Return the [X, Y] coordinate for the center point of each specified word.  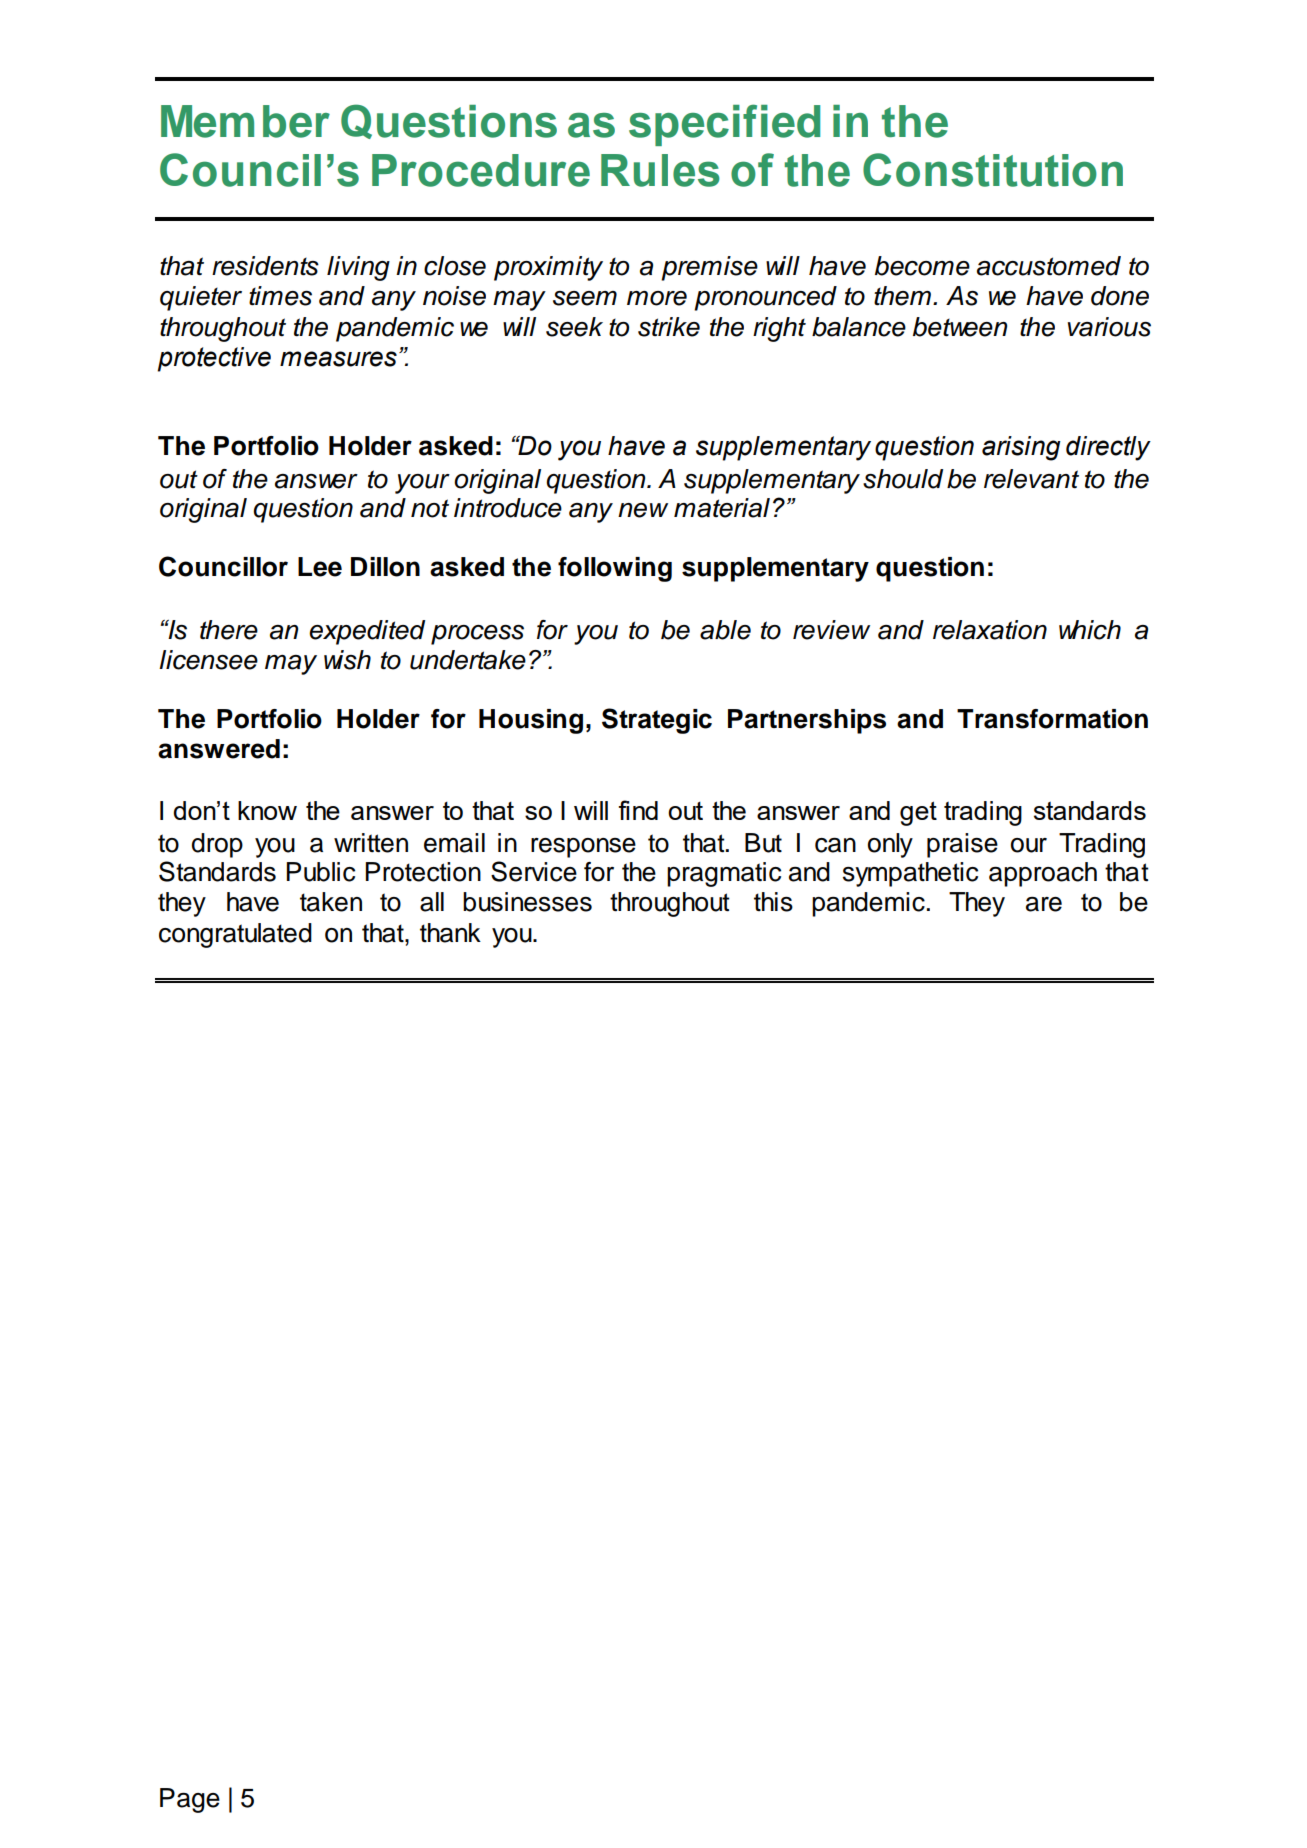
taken [331, 902]
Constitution [993, 170]
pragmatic [724, 874]
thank [450, 933]
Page [190, 1800]
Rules [660, 170]
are [1044, 904]
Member [245, 121]
